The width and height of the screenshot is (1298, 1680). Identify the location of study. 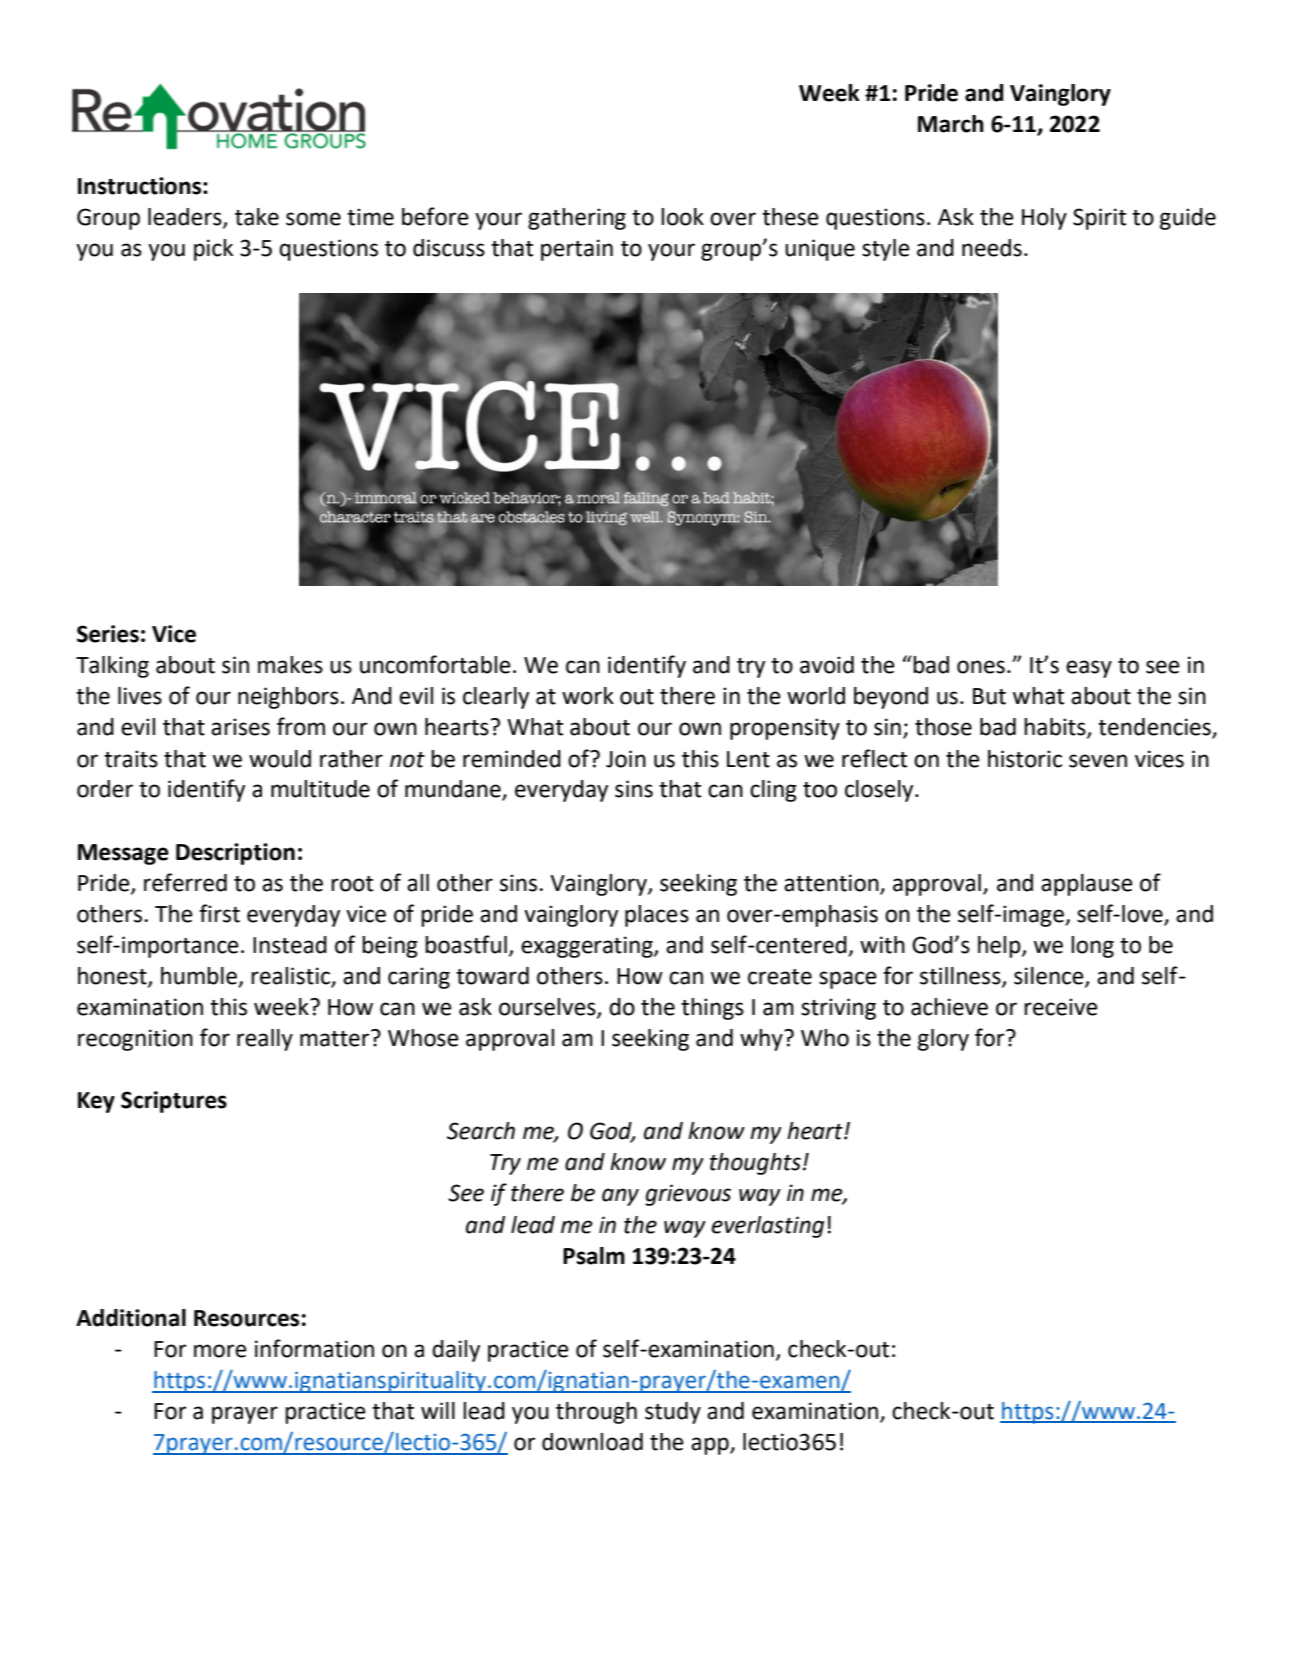
(673, 1413).
